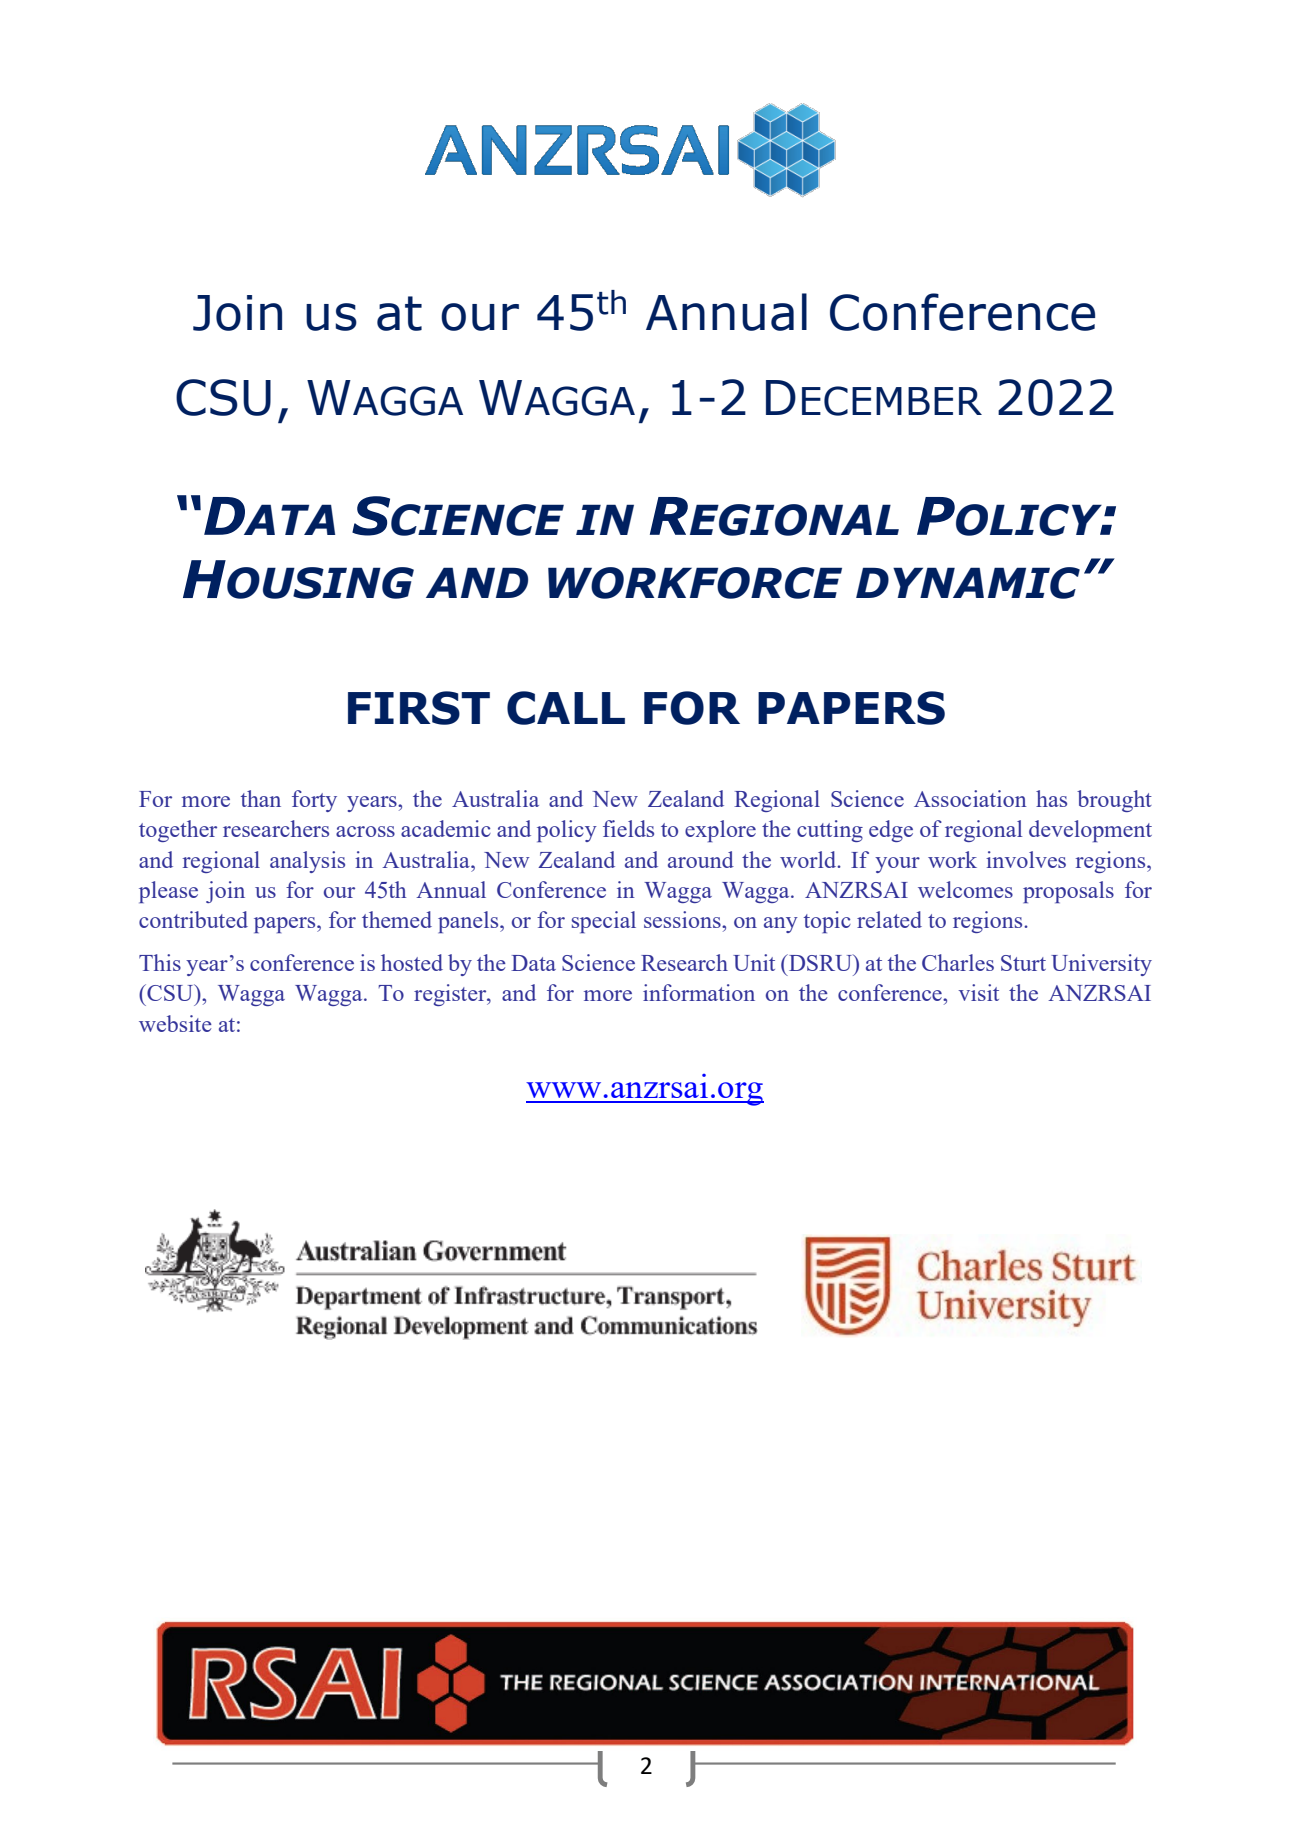 The width and height of the screenshot is (1293, 1827). I want to click on website, so click(175, 1023).
